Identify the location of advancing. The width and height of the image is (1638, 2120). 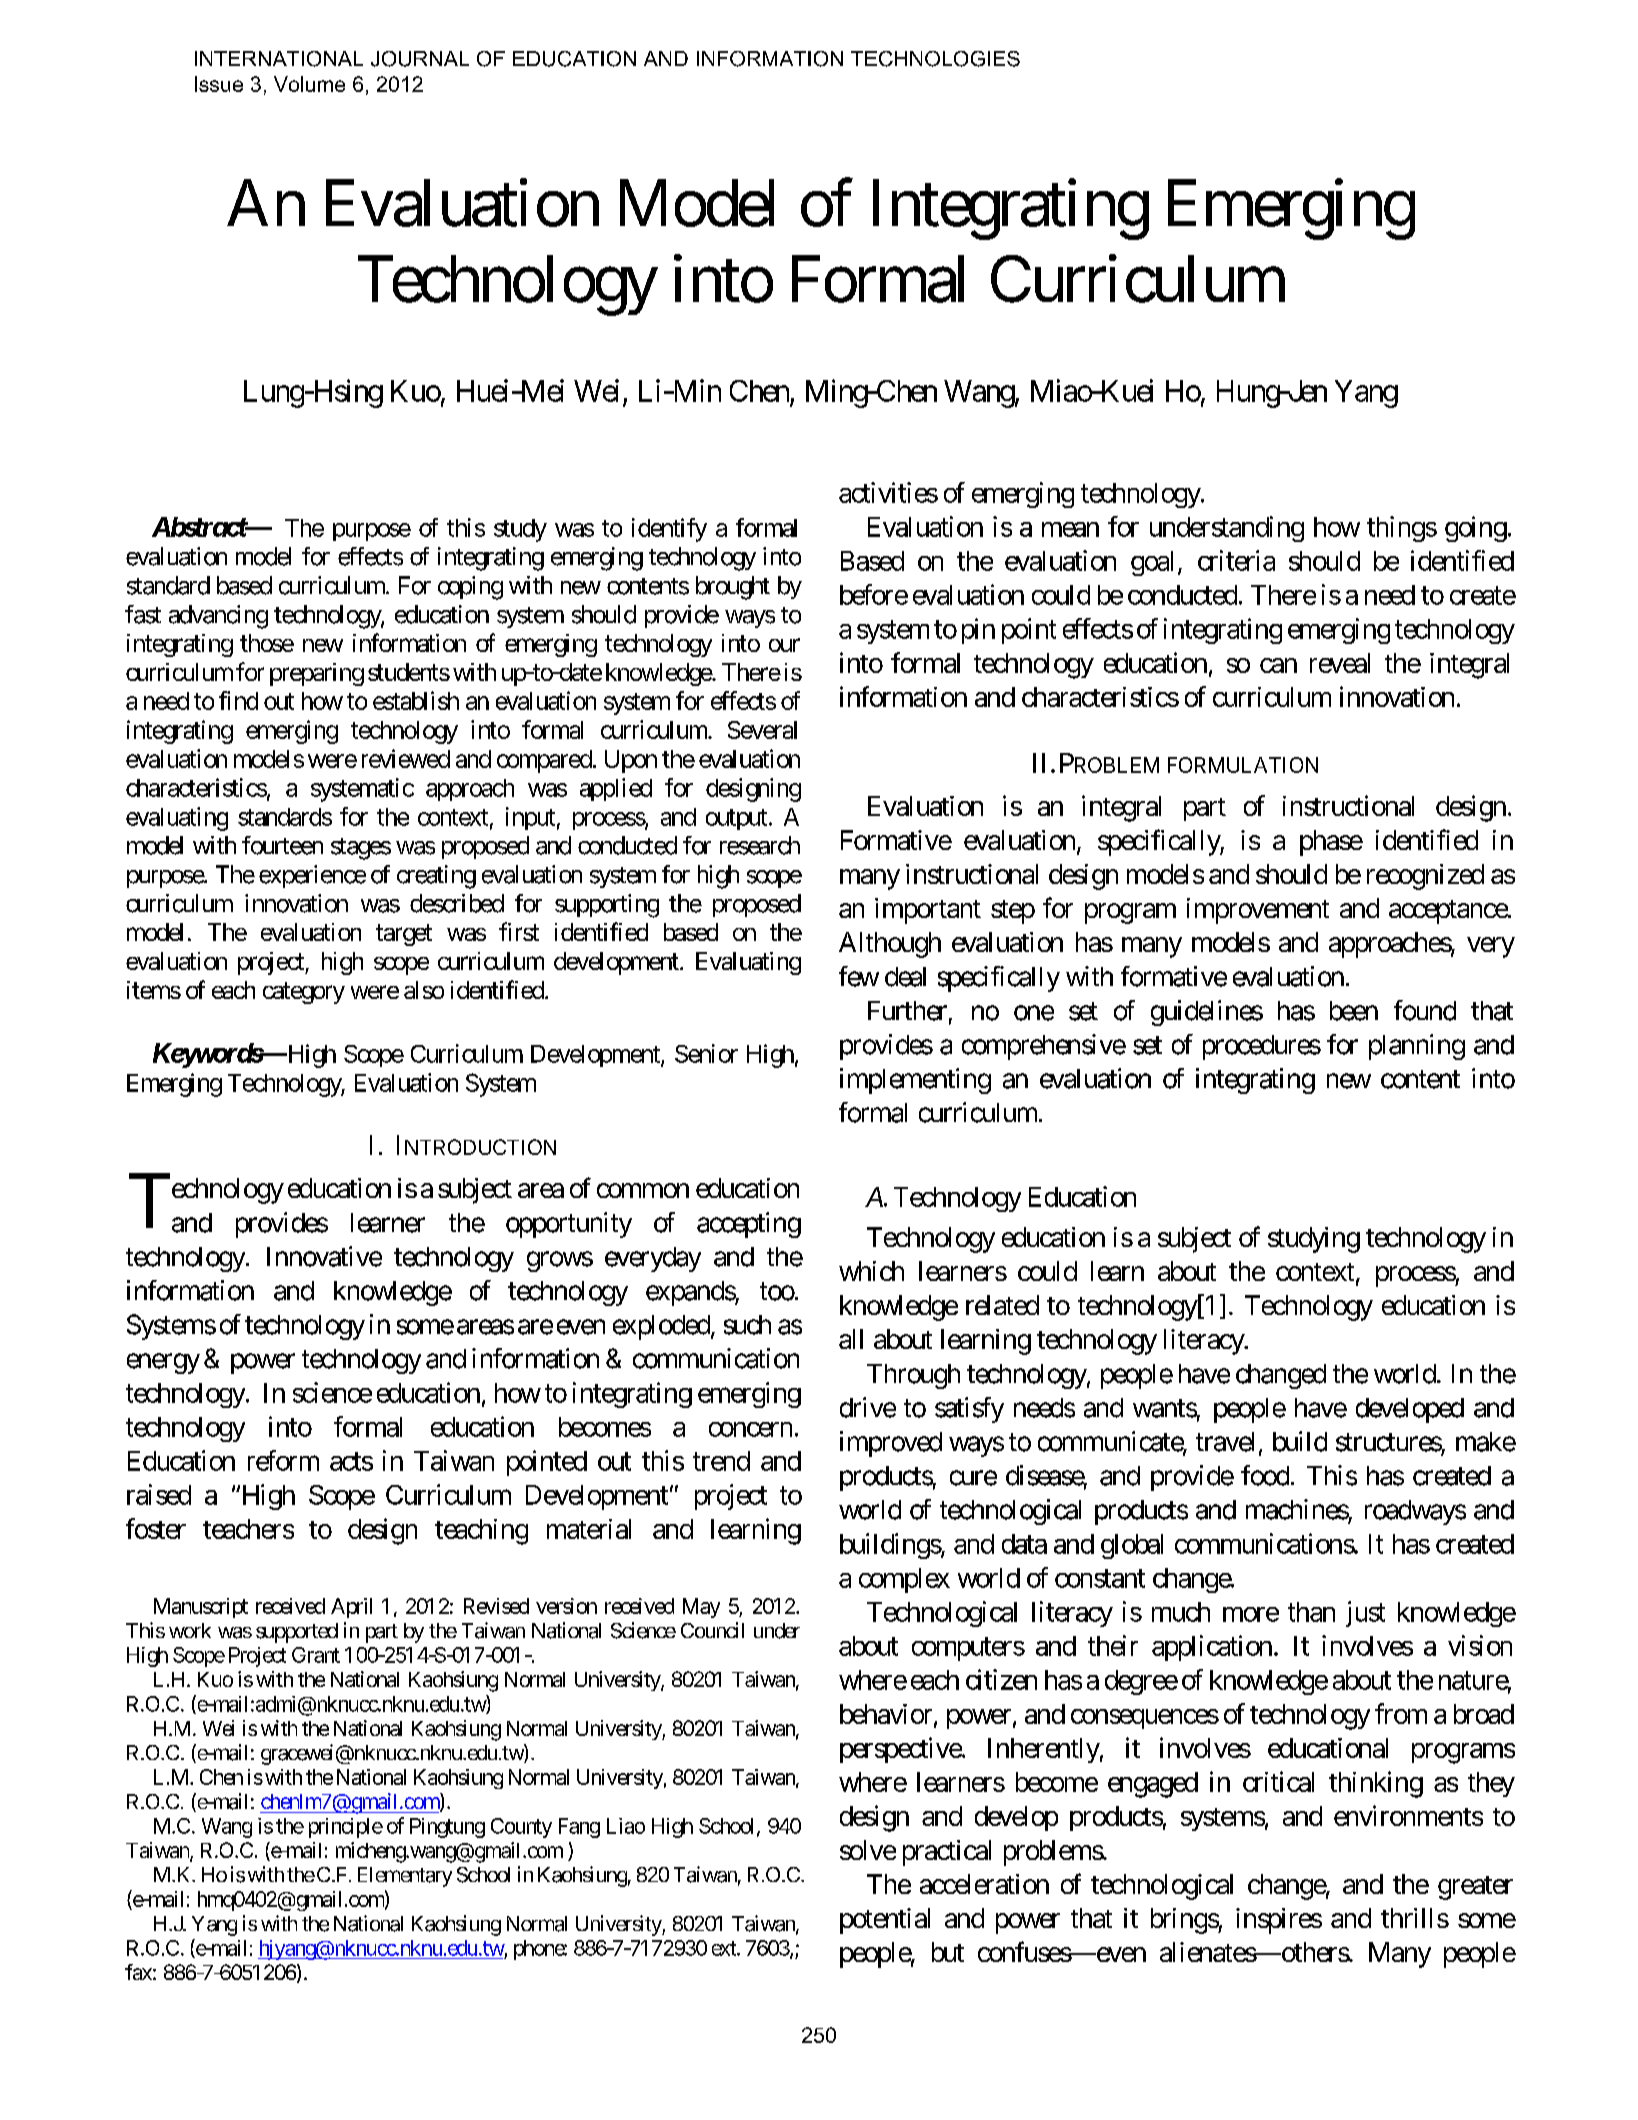
(218, 617).
